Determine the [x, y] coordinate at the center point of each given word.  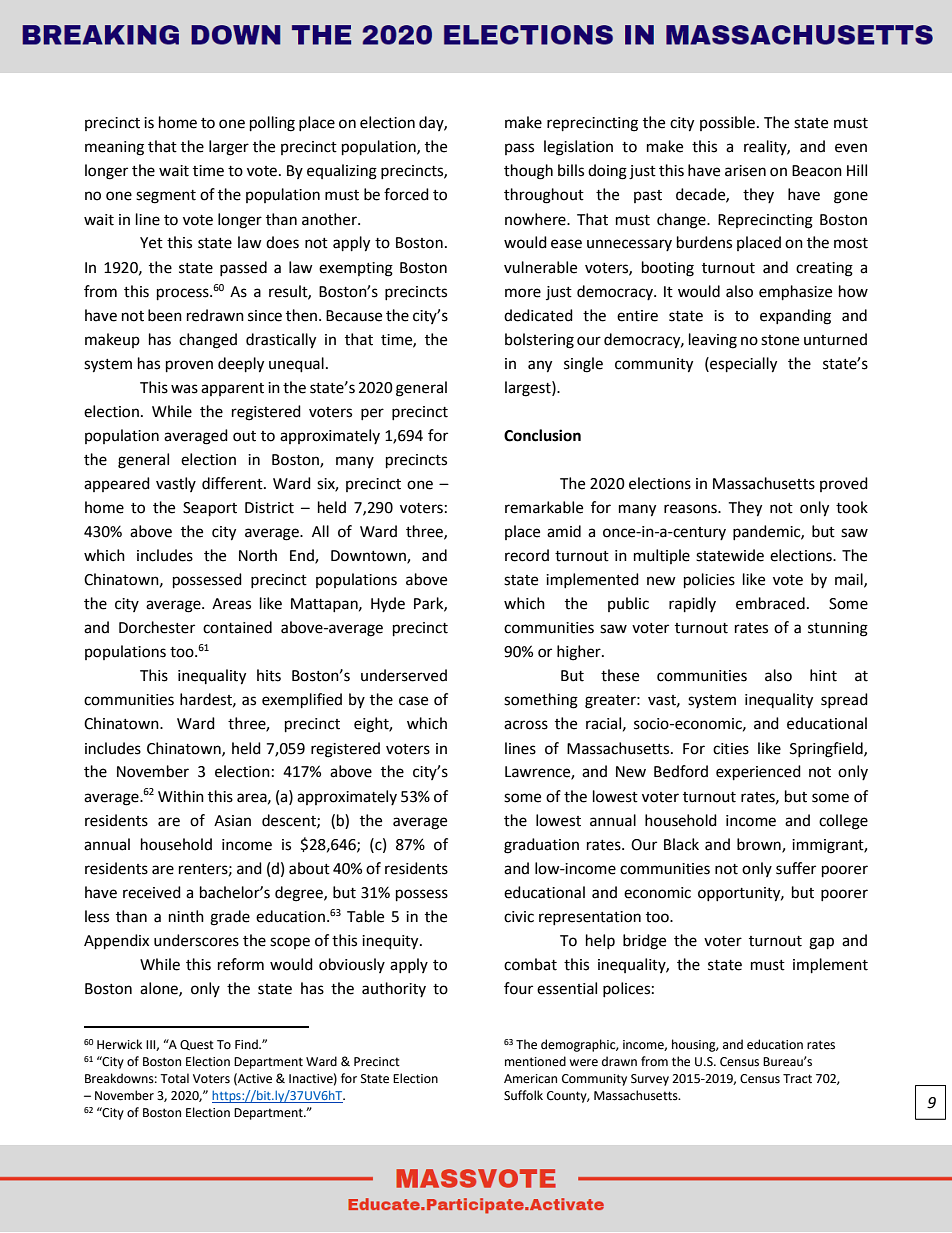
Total [174, 1078]
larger [229, 148]
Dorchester [157, 627]
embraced [770, 603]
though [528, 172]
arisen [745, 171]
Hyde [388, 604]
